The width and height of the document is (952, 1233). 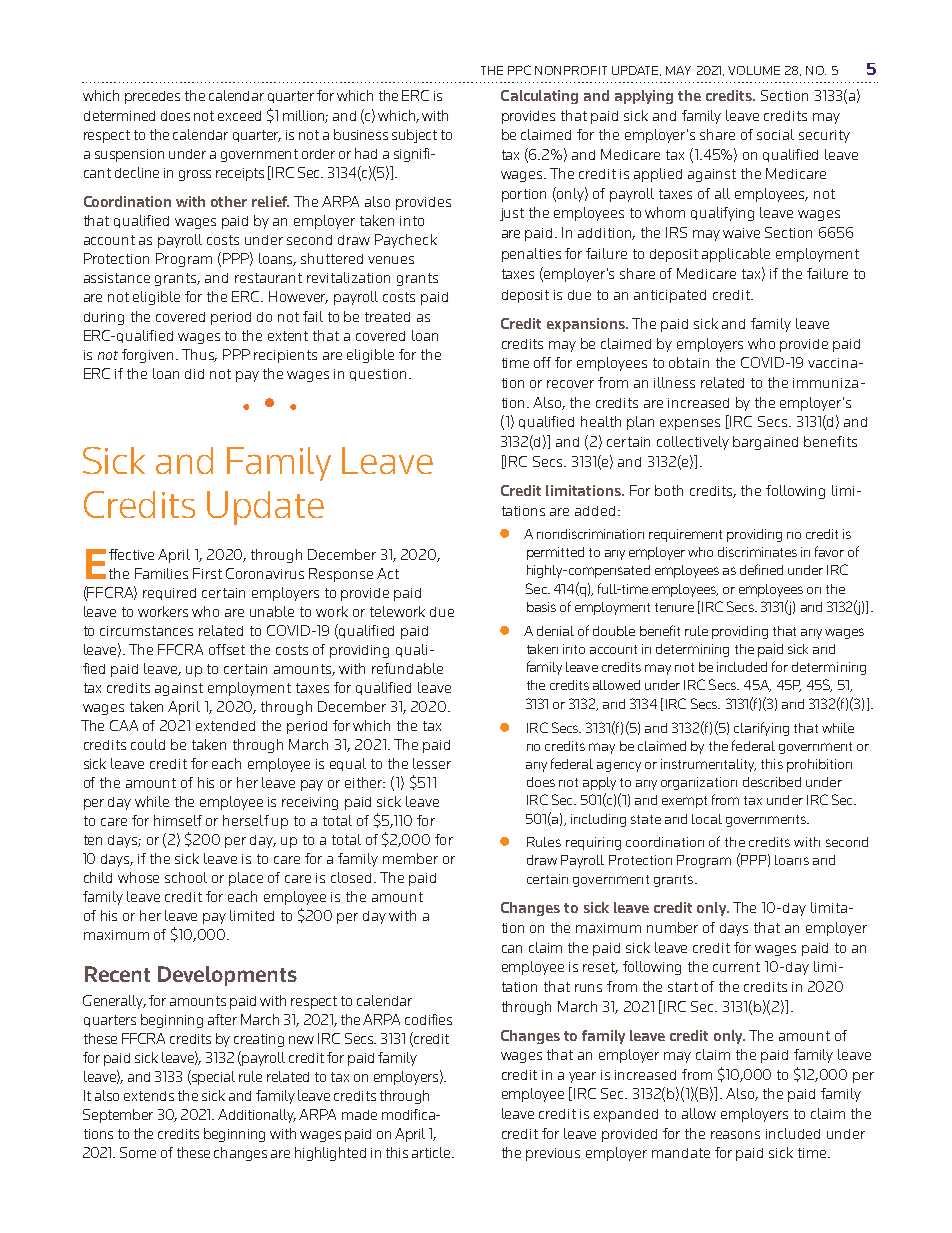 What do you see at coordinates (761, 569) in the document?
I see `defined` at bounding box center [761, 569].
